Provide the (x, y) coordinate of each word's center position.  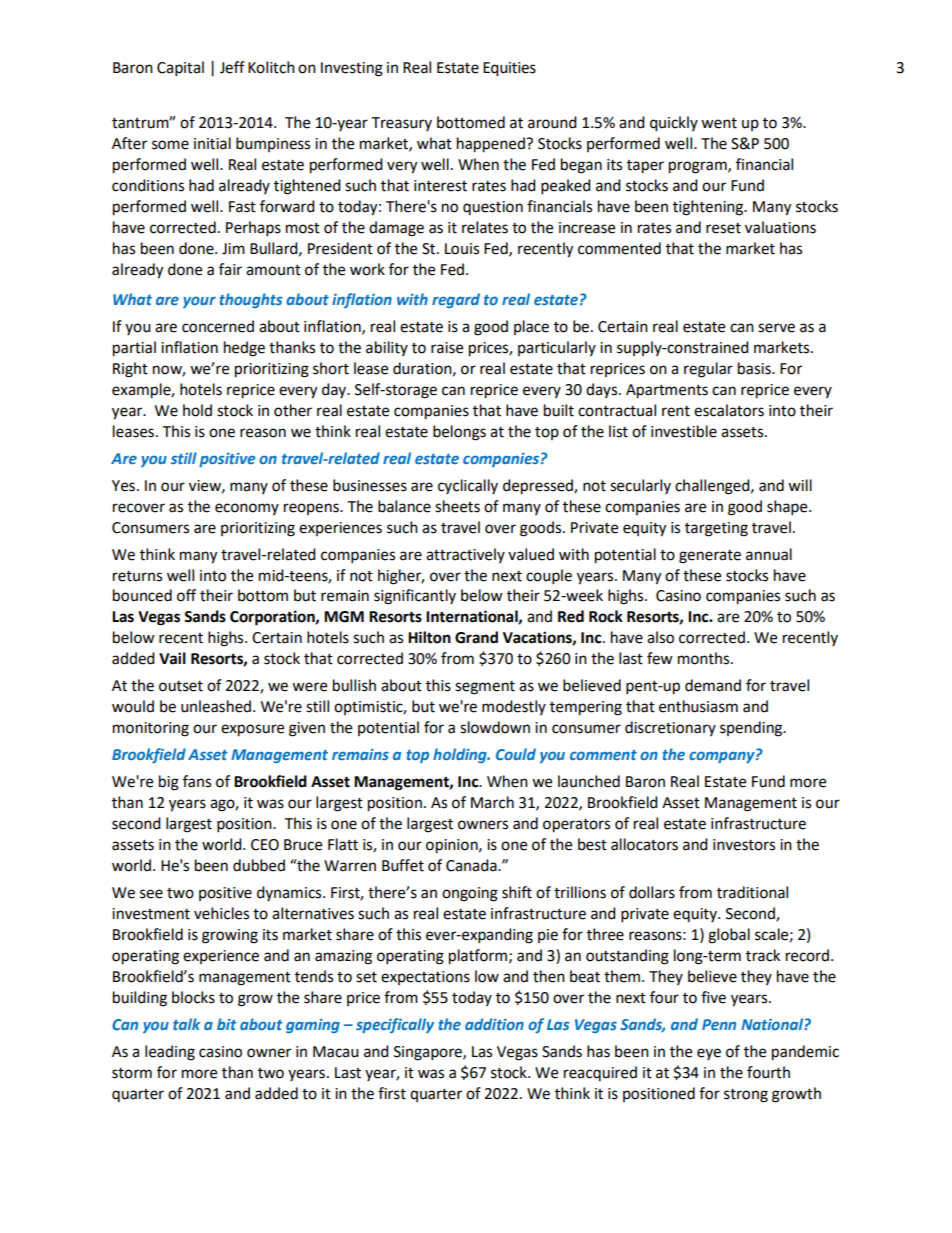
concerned (218, 326)
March (492, 802)
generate (710, 557)
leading (170, 1053)
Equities (509, 69)
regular (708, 370)
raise (447, 348)
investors (744, 845)
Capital (180, 69)
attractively (465, 555)
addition (494, 1024)
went (719, 123)
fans (197, 781)
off (186, 595)
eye (709, 1054)
